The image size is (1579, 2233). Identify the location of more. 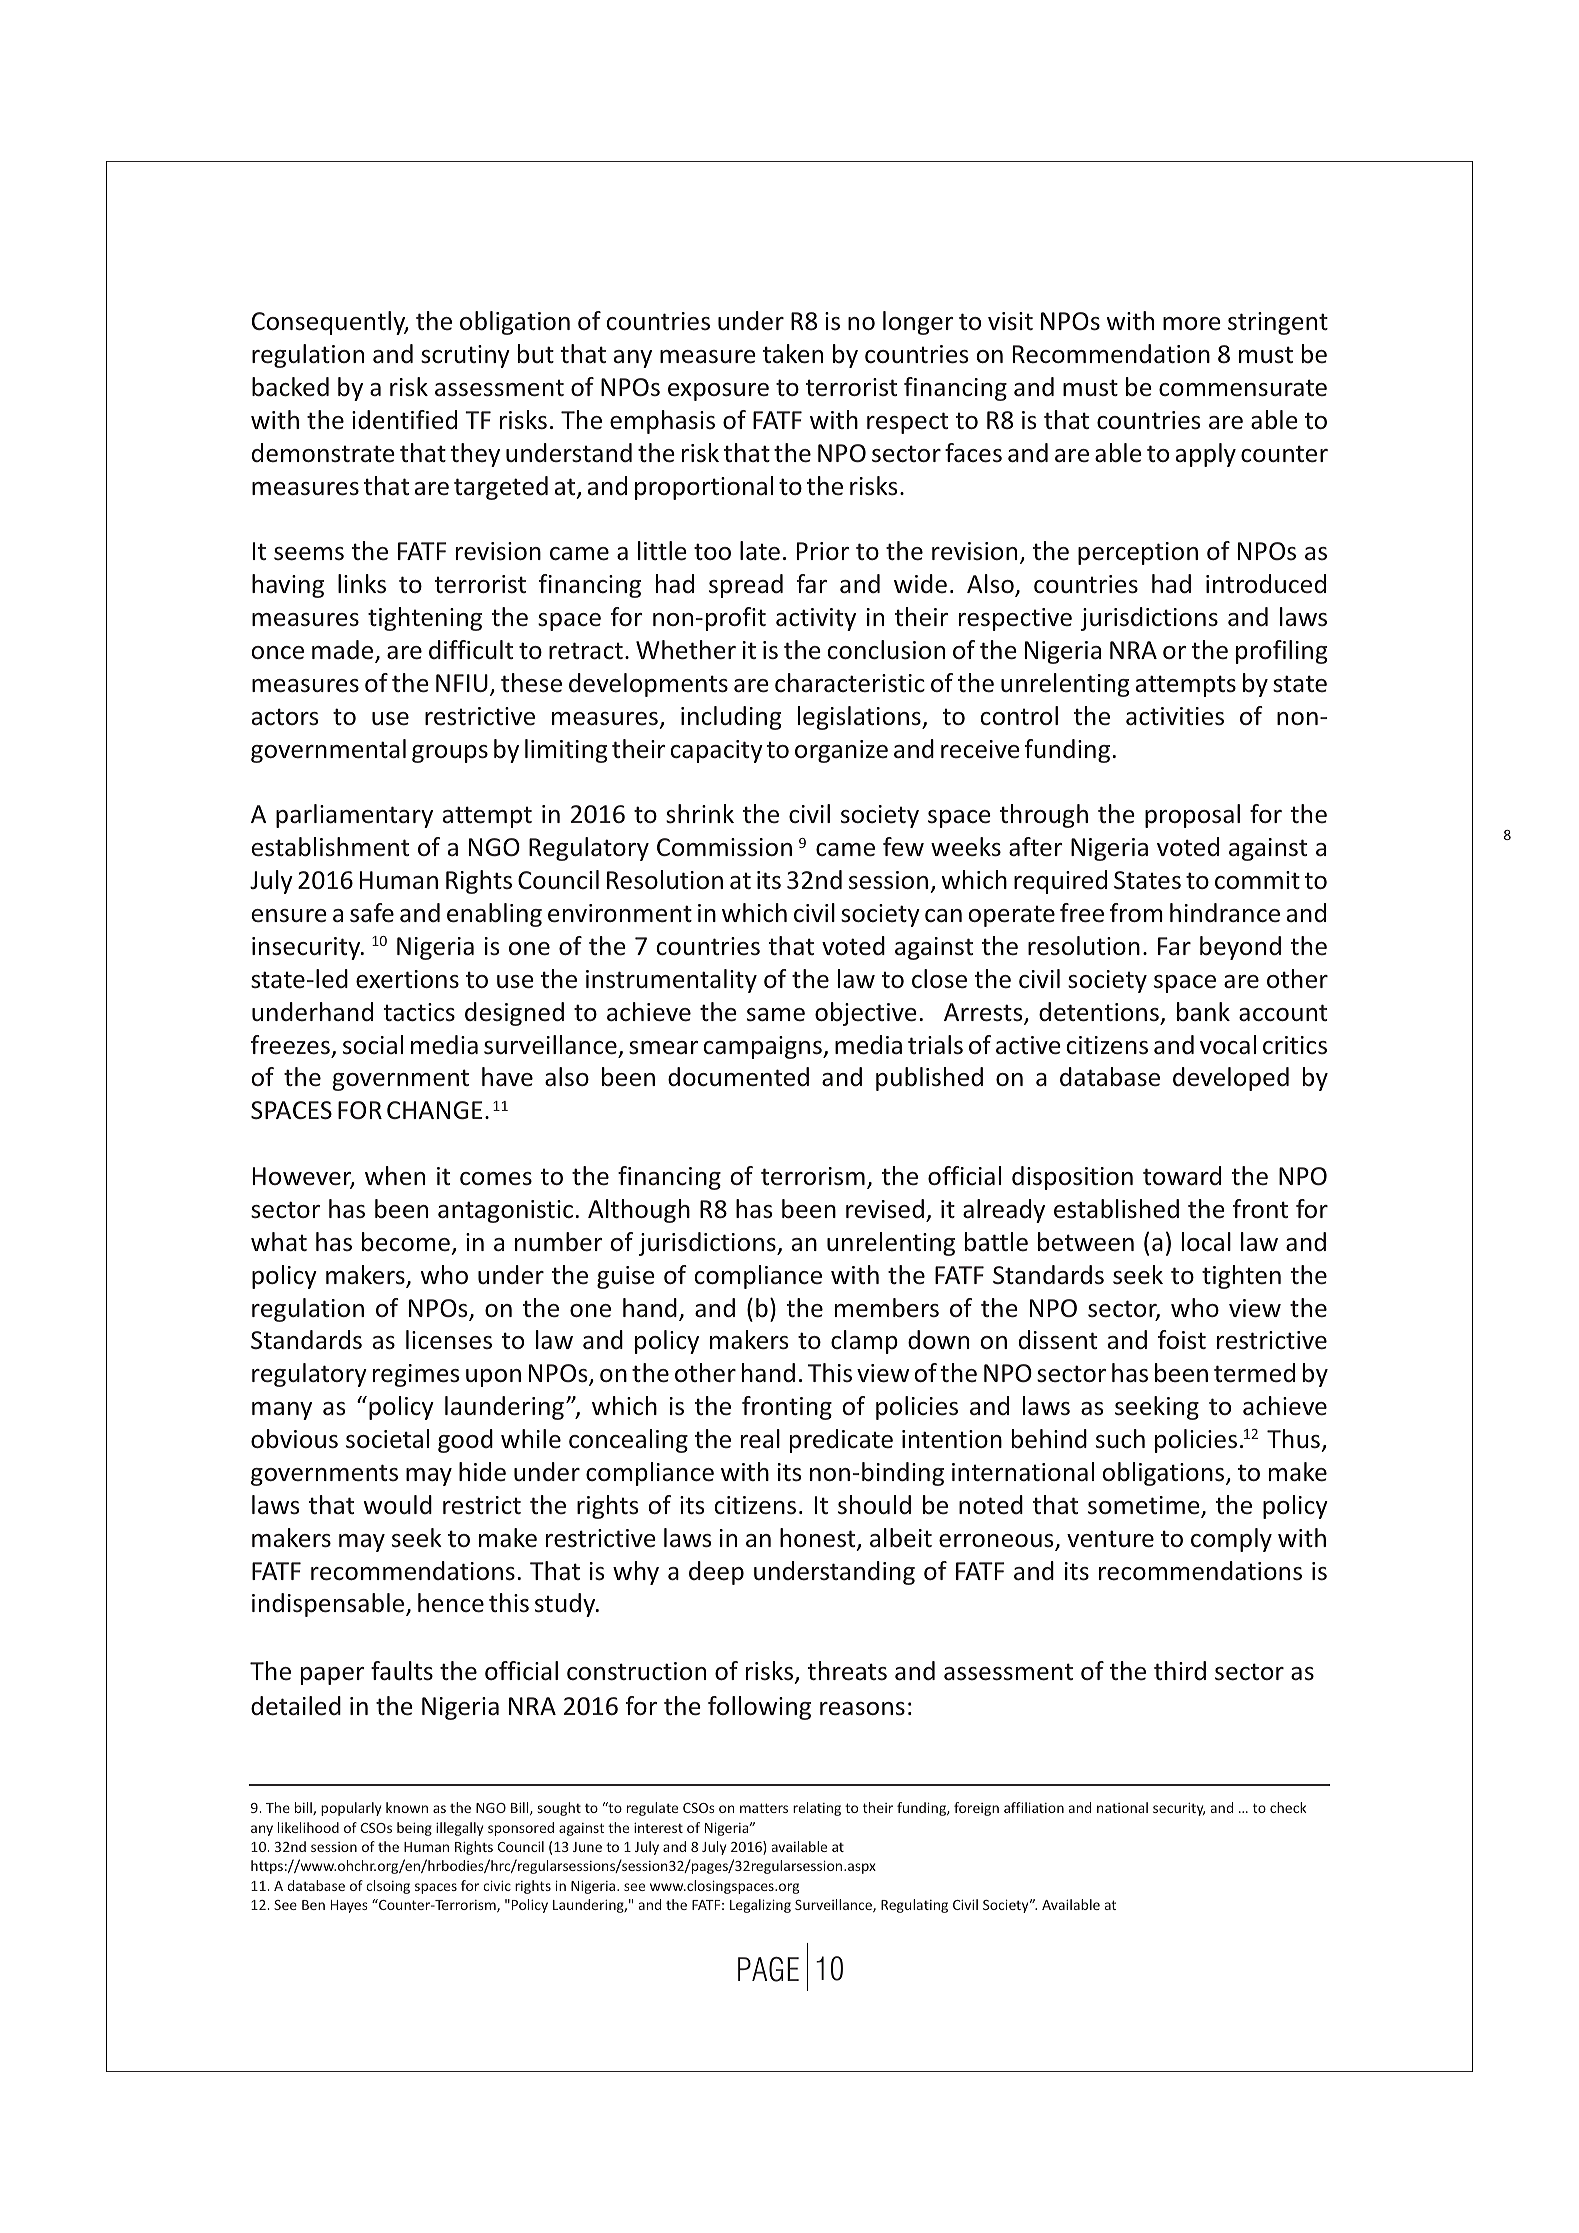
(1192, 324).
